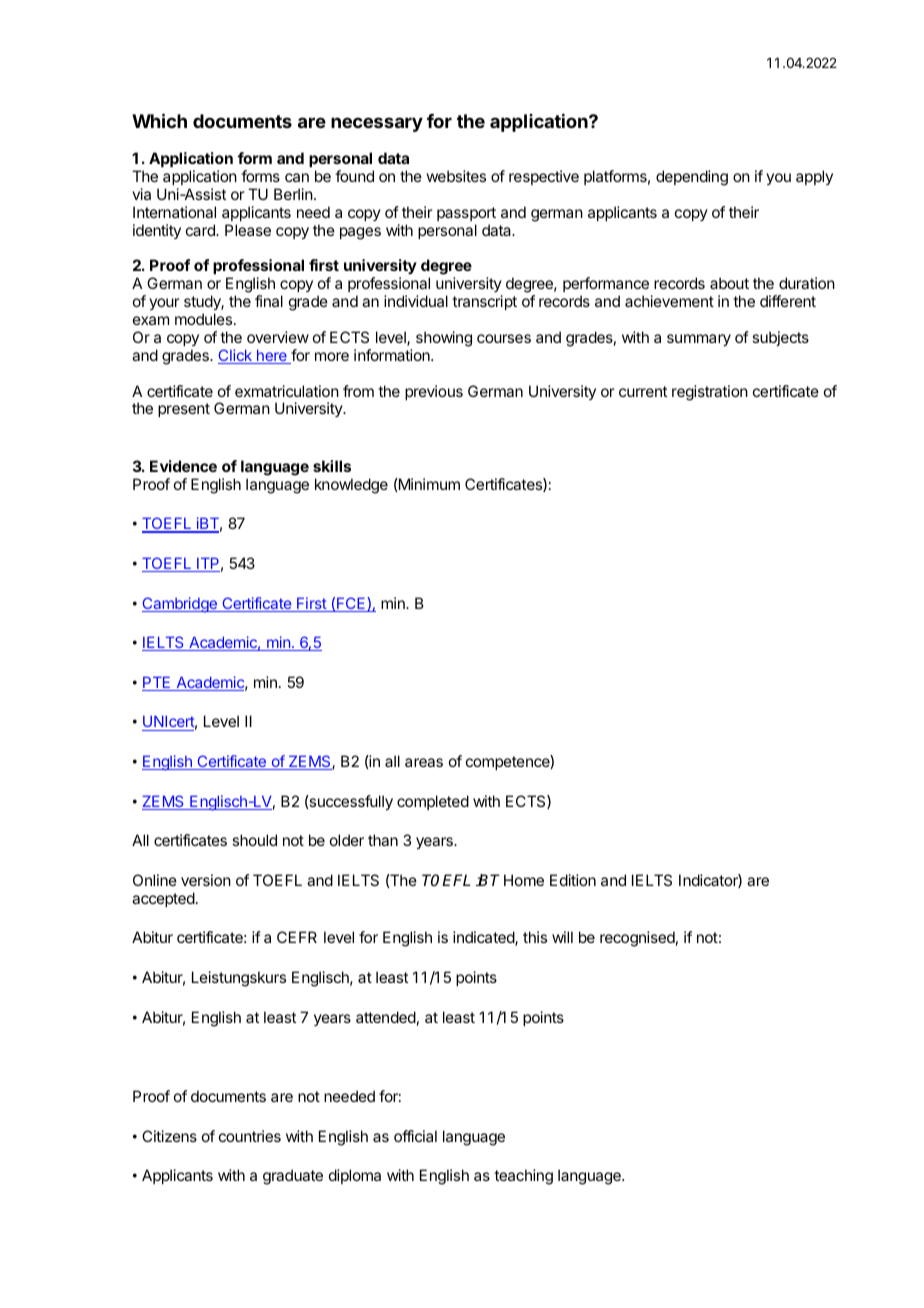 The height and width of the image is (1308, 924). I want to click on previous, so click(434, 392).
